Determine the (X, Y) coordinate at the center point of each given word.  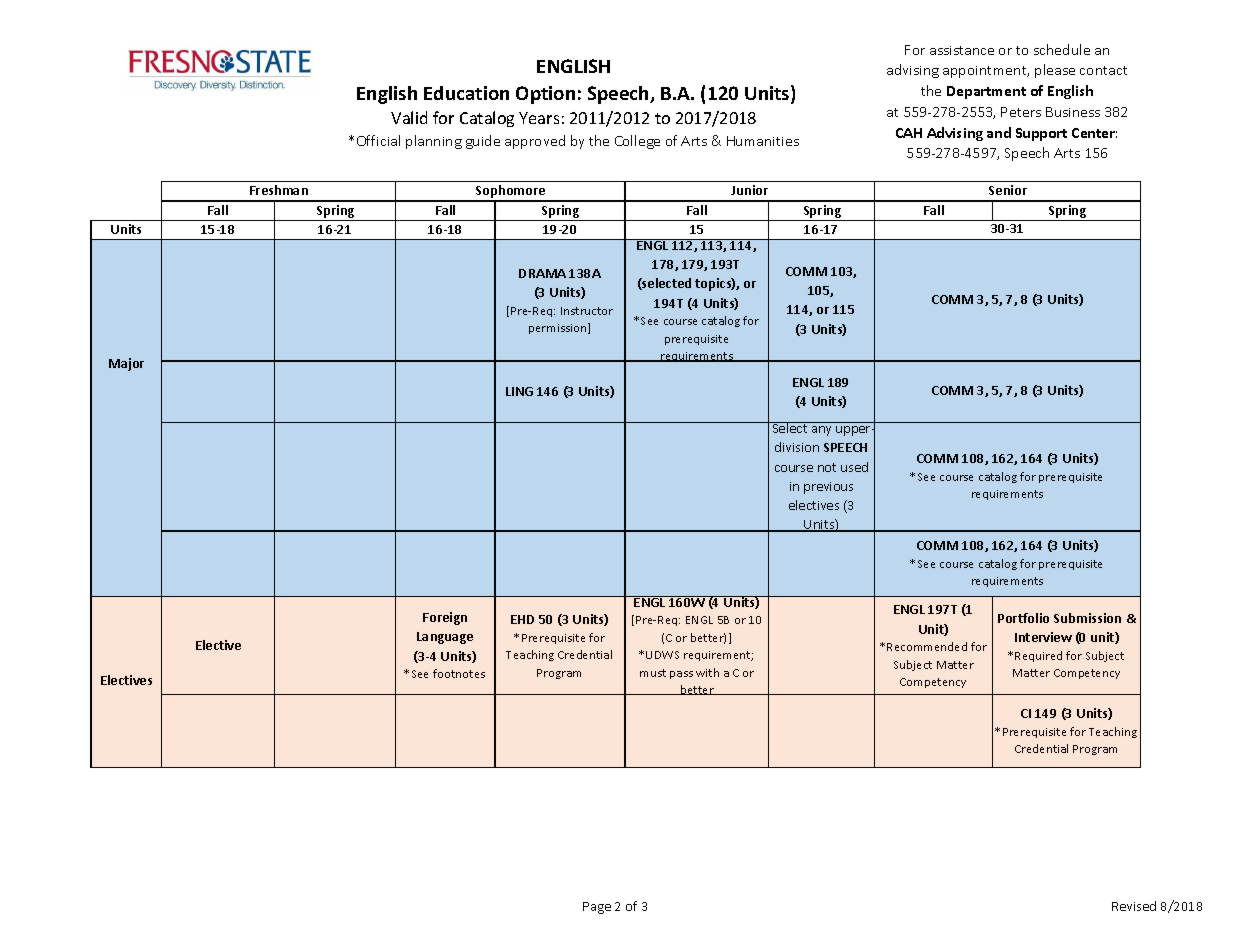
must (653, 673)
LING (519, 391)
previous (828, 488)
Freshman (279, 190)
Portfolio (1023, 618)
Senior (1008, 190)
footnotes (459, 673)
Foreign (445, 618)
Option (545, 95)
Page (597, 908)
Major (126, 364)
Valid (409, 117)
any (821, 431)
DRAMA (542, 273)
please (1055, 71)
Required (1038, 656)
